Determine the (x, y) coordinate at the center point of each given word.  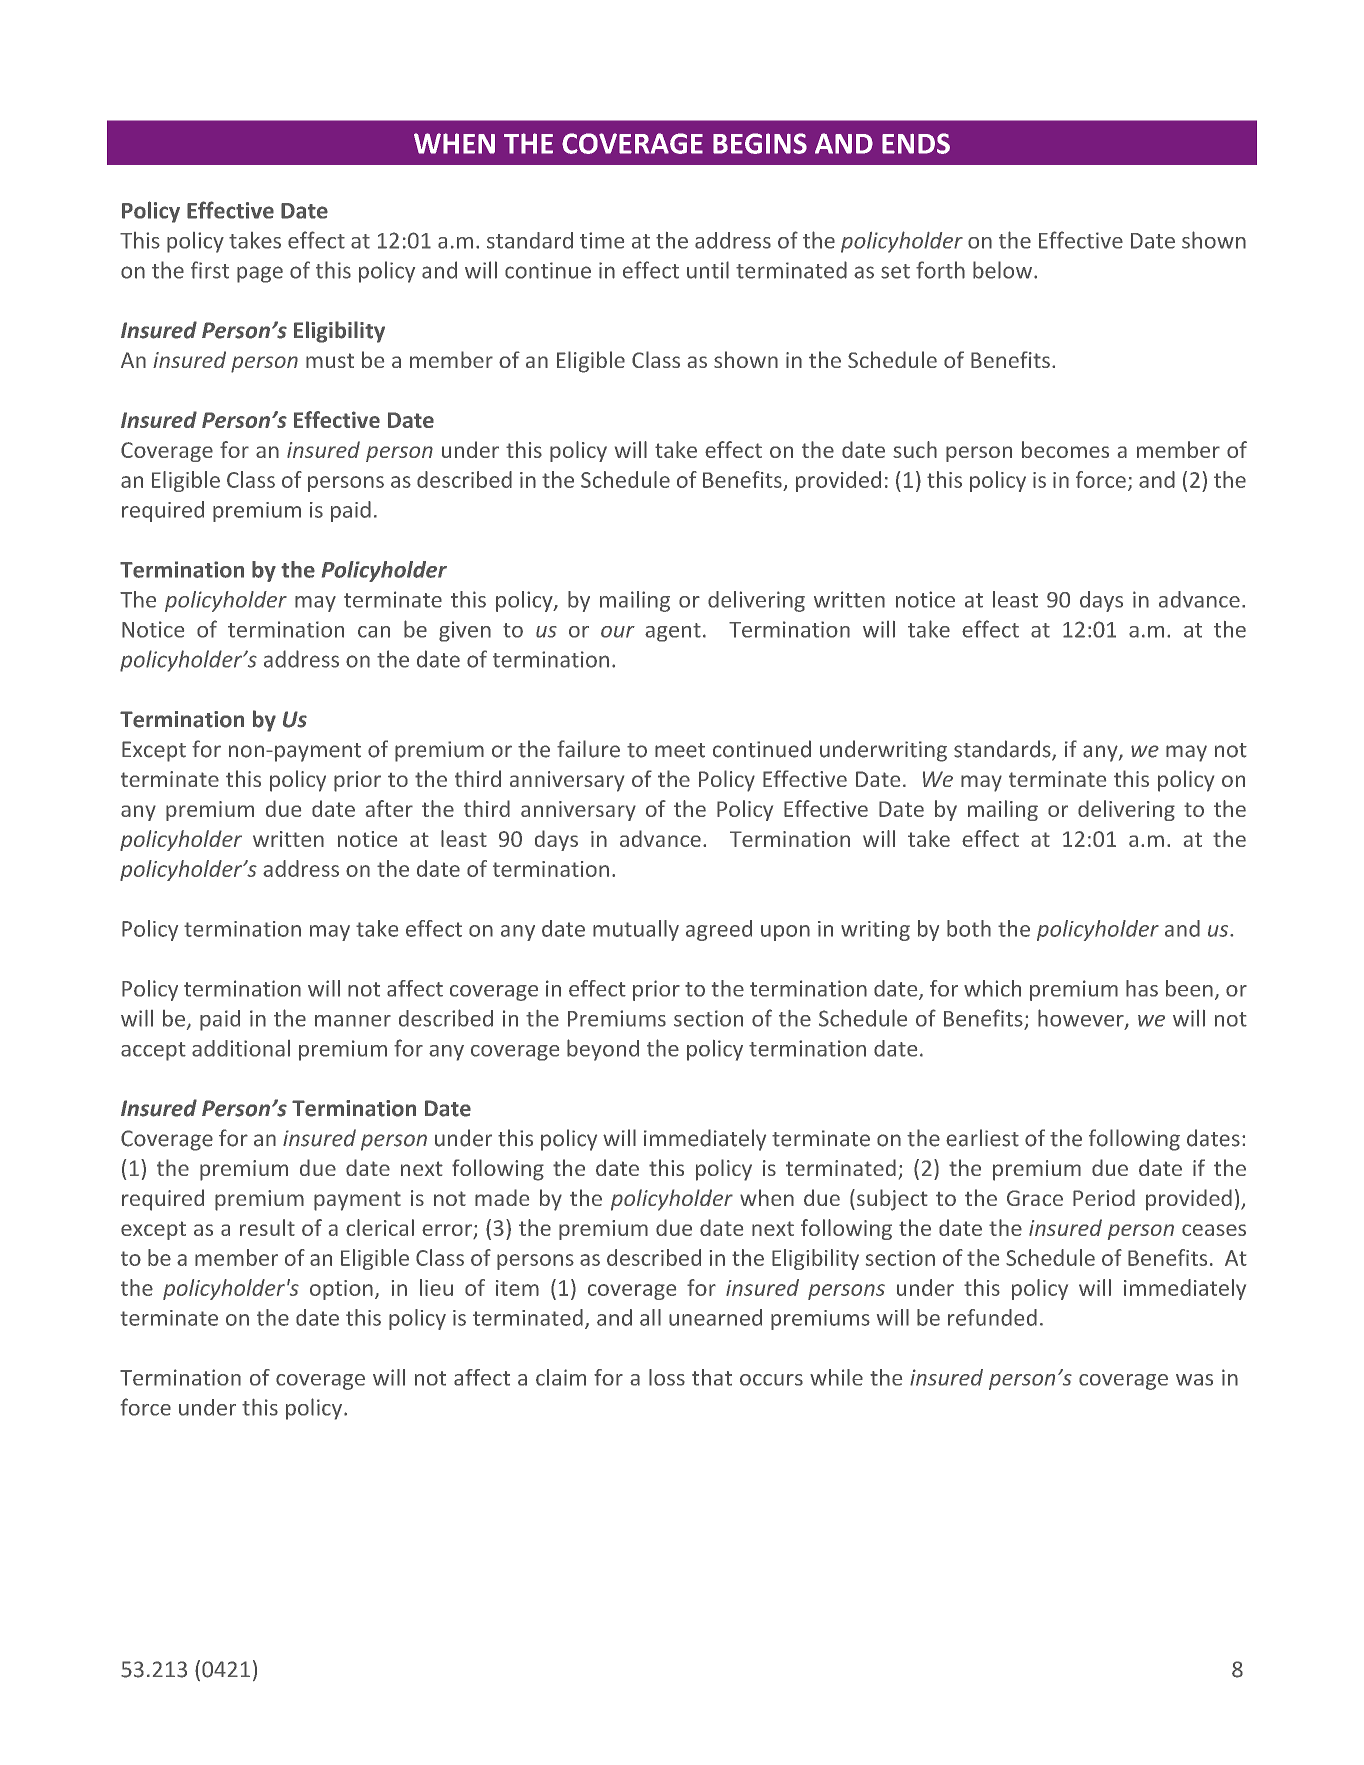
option (341, 1290)
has (1142, 988)
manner (353, 1021)
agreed (719, 930)
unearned (715, 1317)
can (374, 632)
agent (673, 632)
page (260, 274)
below (1004, 270)
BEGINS (760, 143)
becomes (1065, 449)
